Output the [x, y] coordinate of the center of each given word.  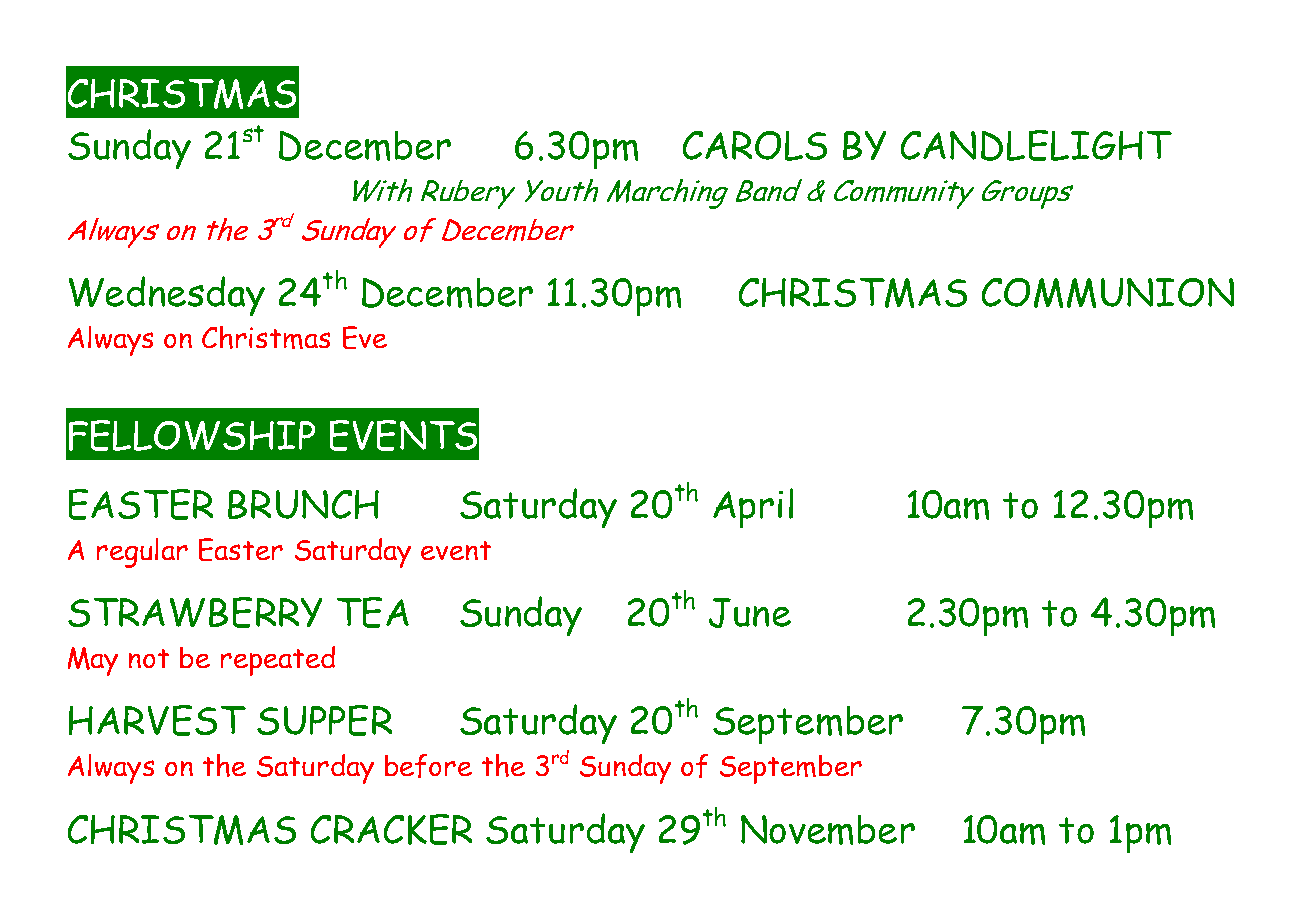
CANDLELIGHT [1036, 145]
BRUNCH [303, 504]
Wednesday [167, 296]
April [753, 508]
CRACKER [391, 829]
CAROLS [755, 146]
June [750, 613]
